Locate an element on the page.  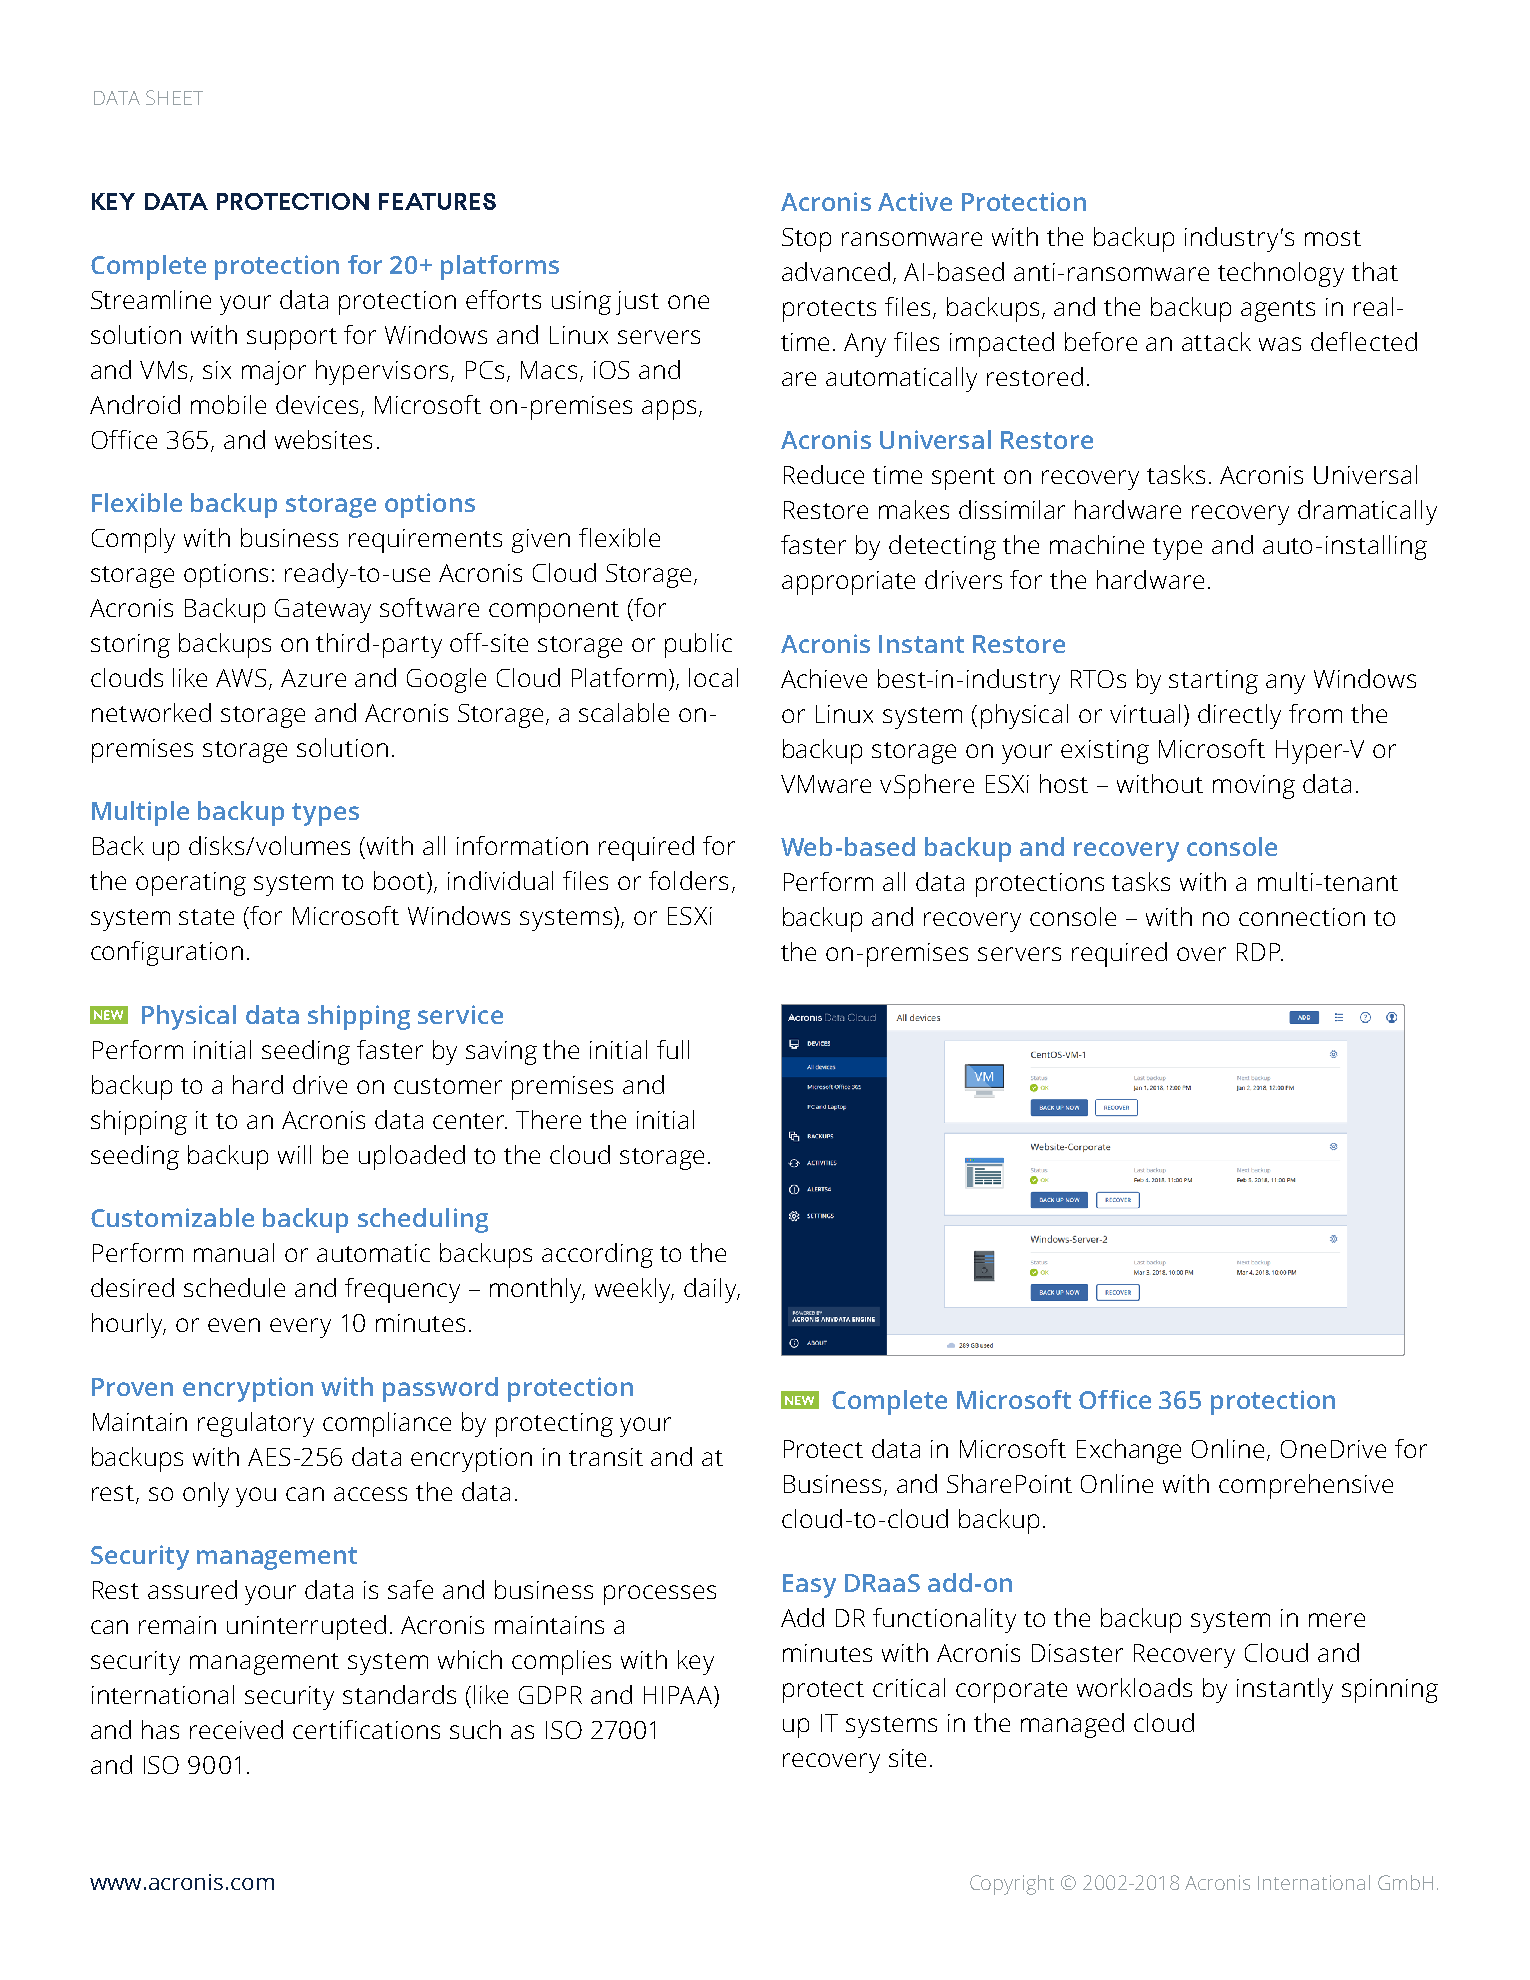
SHEET is located at coordinates (174, 97).
